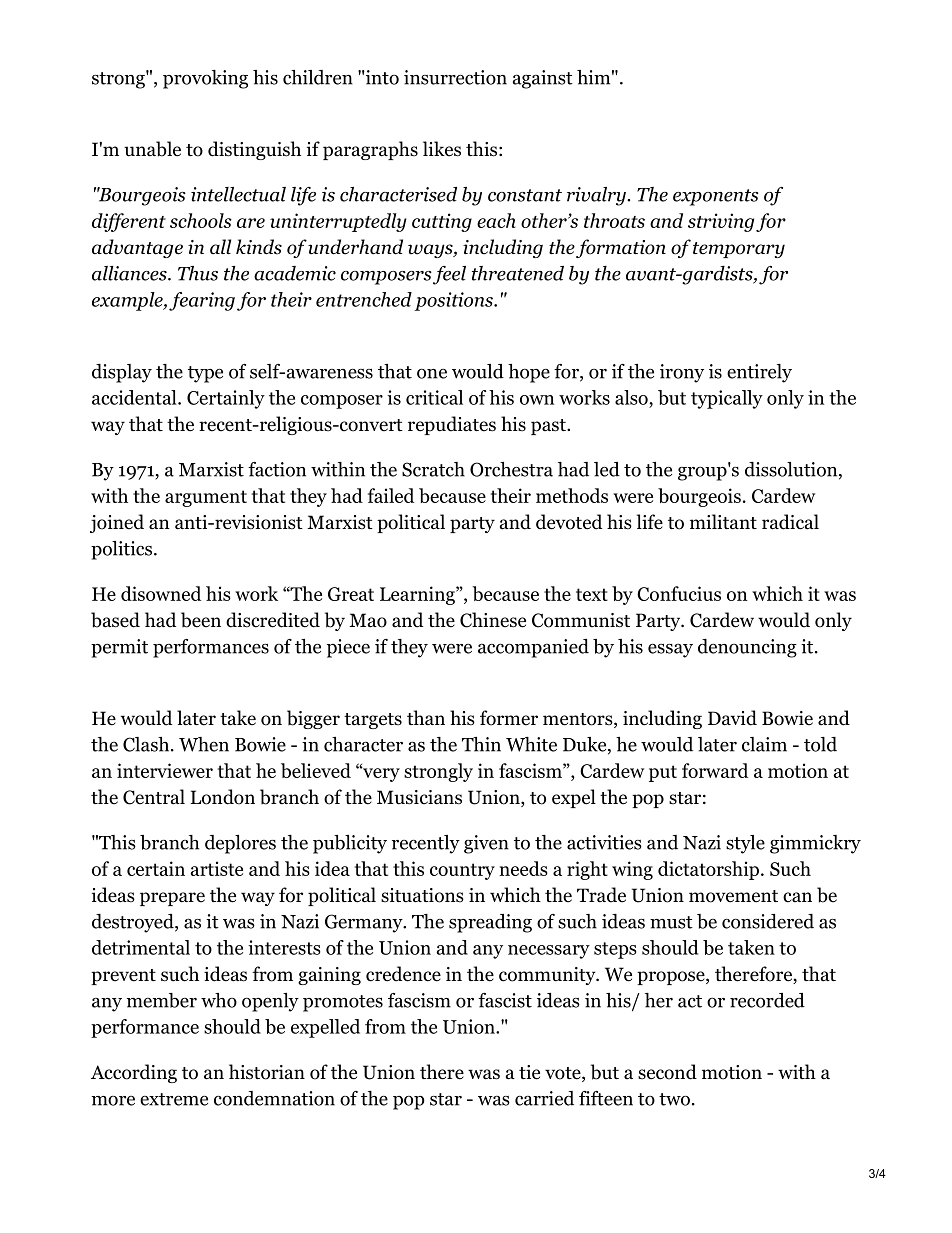 This screenshot has height=1233, width=952. What do you see at coordinates (544, 1098) in the screenshot?
I see `carried` at bounding box center [544, 1098].
